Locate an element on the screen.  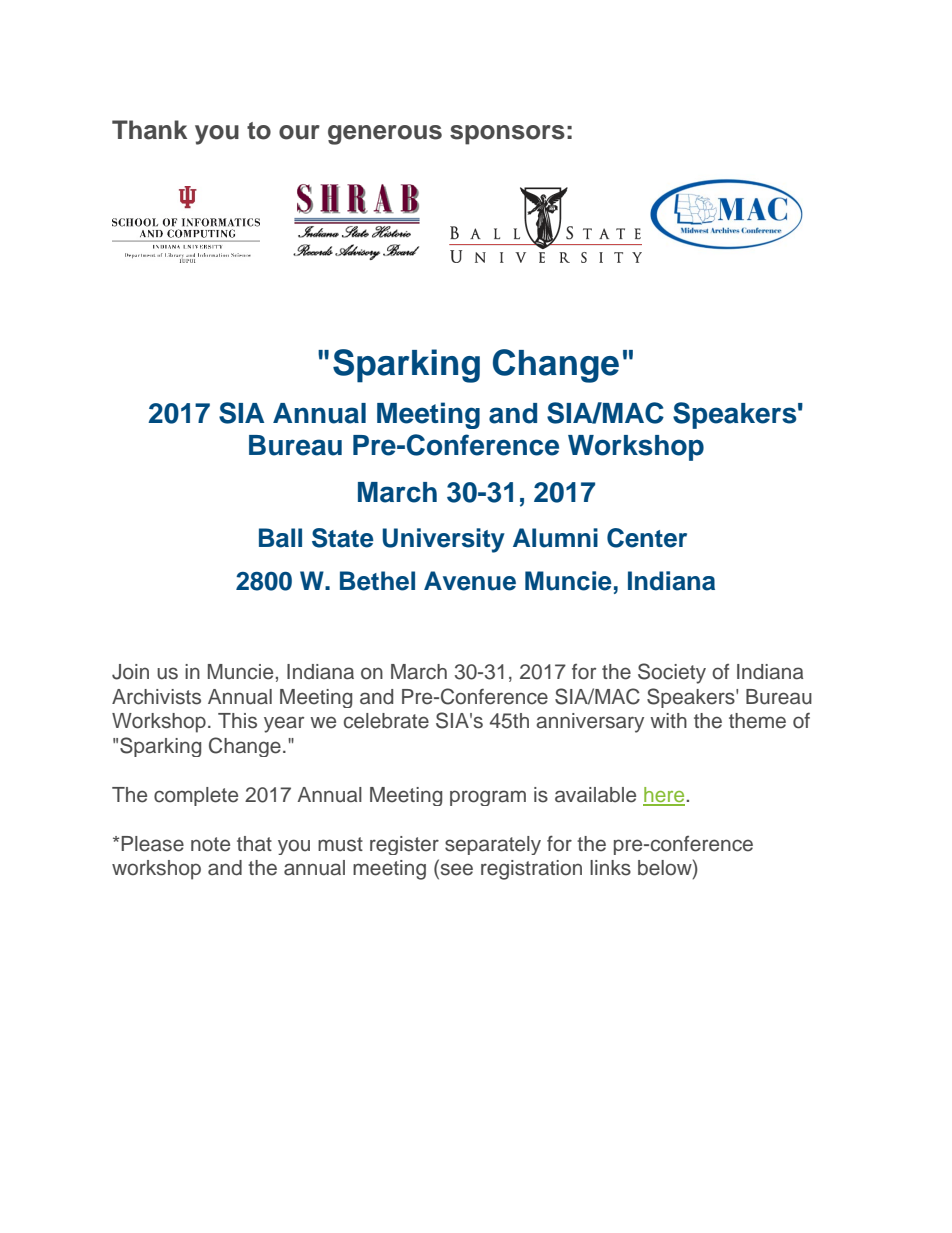
Thank is located at coordinates (149, 130).
